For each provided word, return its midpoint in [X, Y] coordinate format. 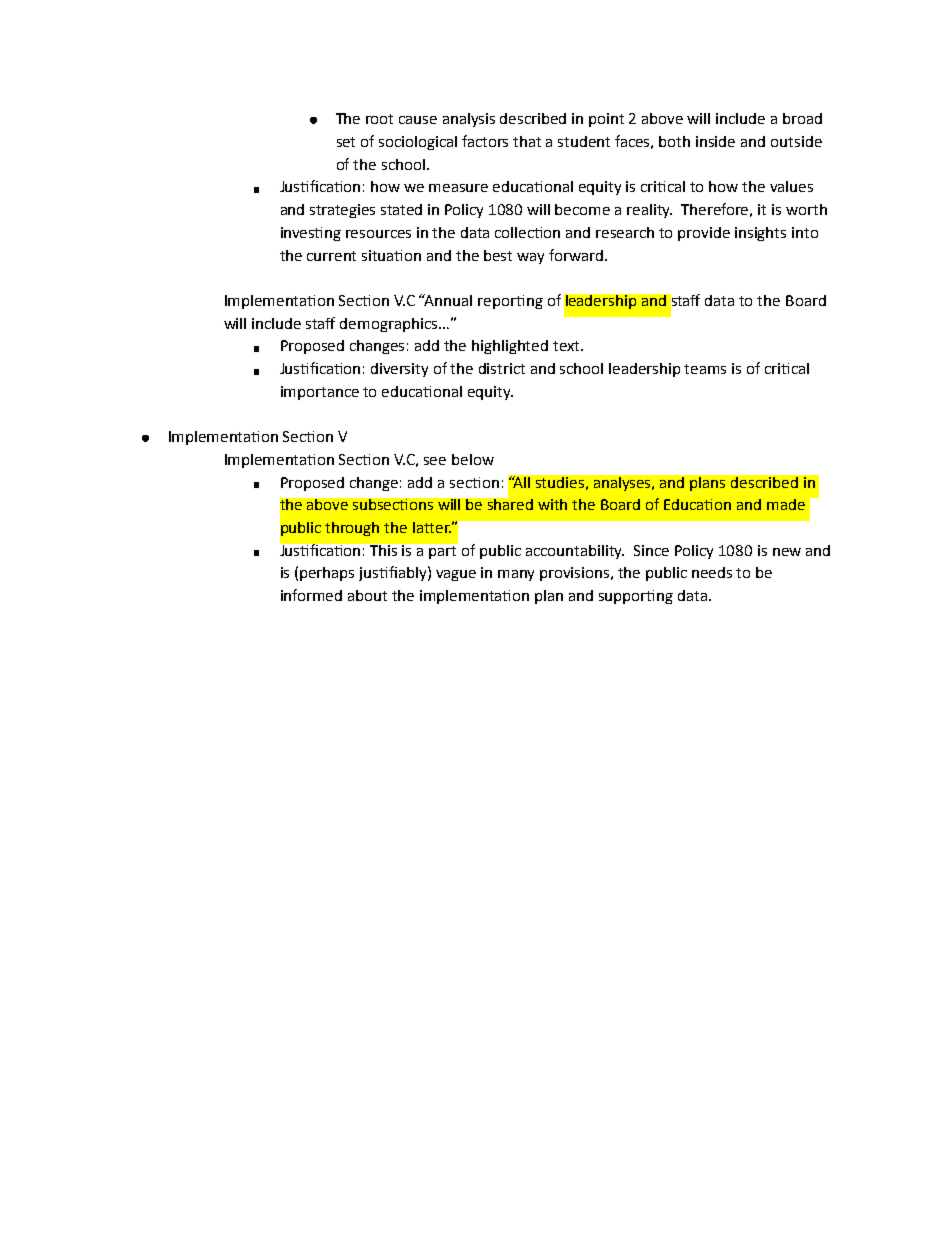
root [379, 119]
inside [715, 141]
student [584, 141]
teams [705, 369]
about [367, 595]
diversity [399, 370]
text [567, 346]
